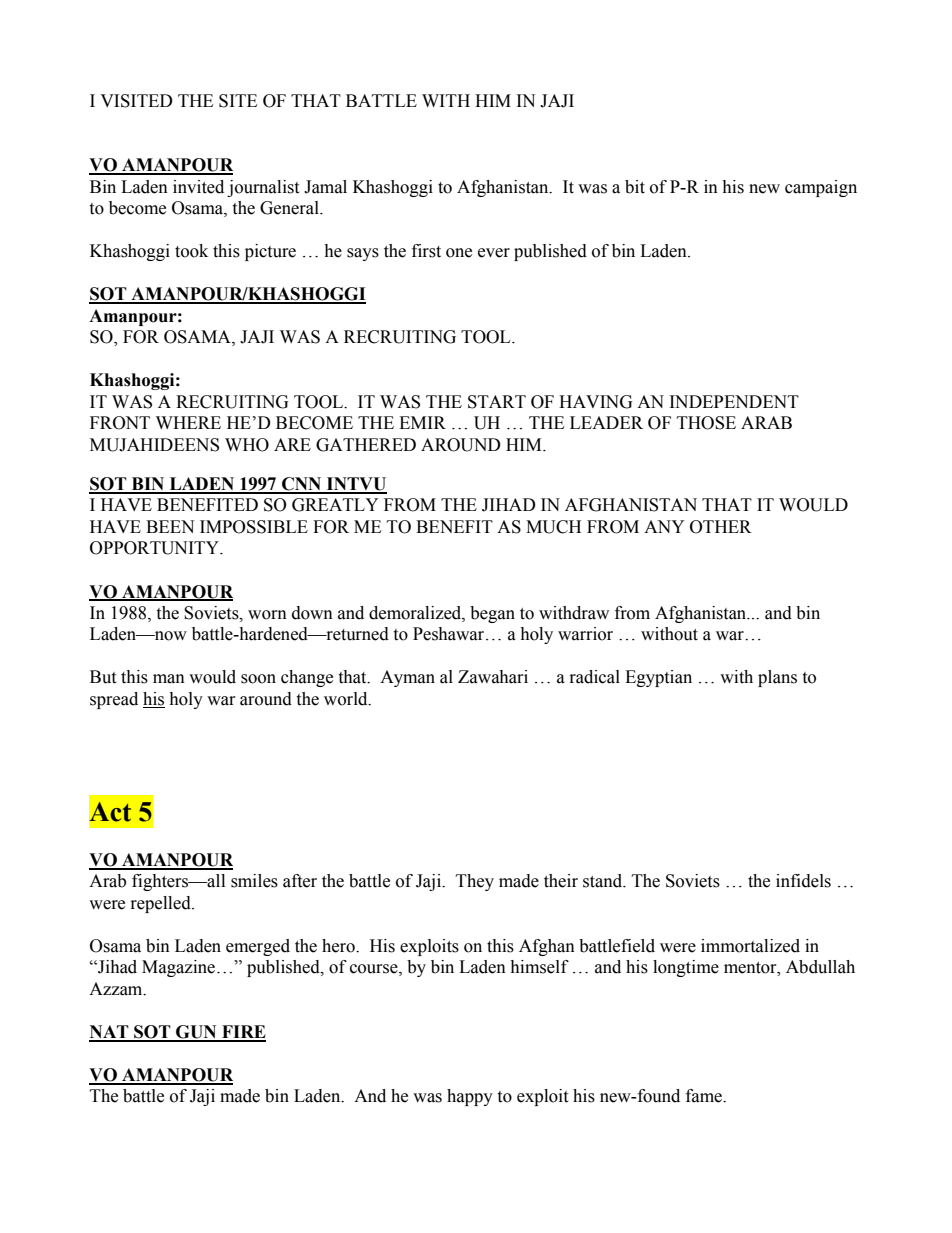  What do you see at coordinates (267, 615) in the screenshot?
I see `worn` at bounding box center [267, 615].
